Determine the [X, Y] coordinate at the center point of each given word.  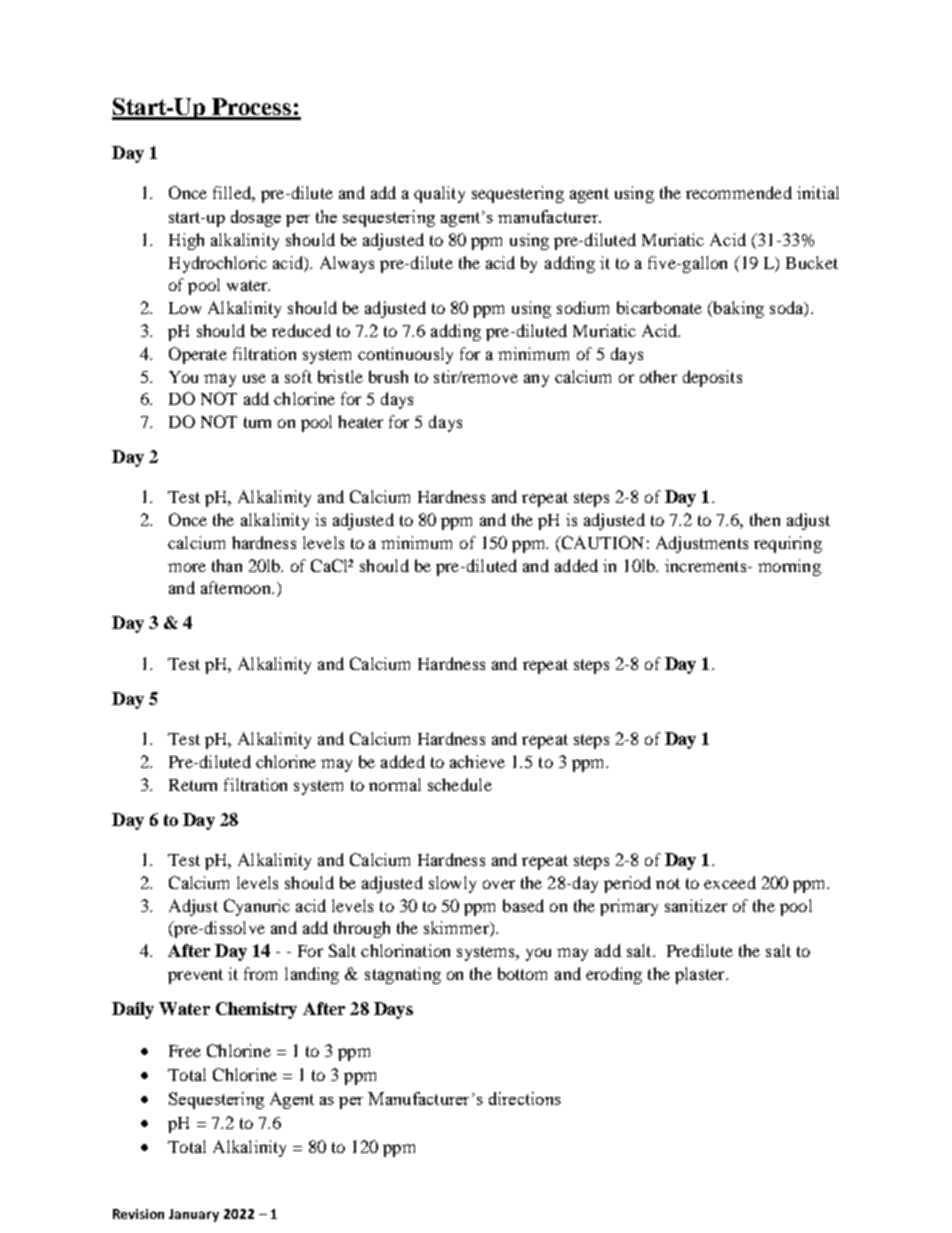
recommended [739, 192]
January [194, 1215]
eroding [614, 975]
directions [525, 1098]
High [186, 241]
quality [439, 194]
